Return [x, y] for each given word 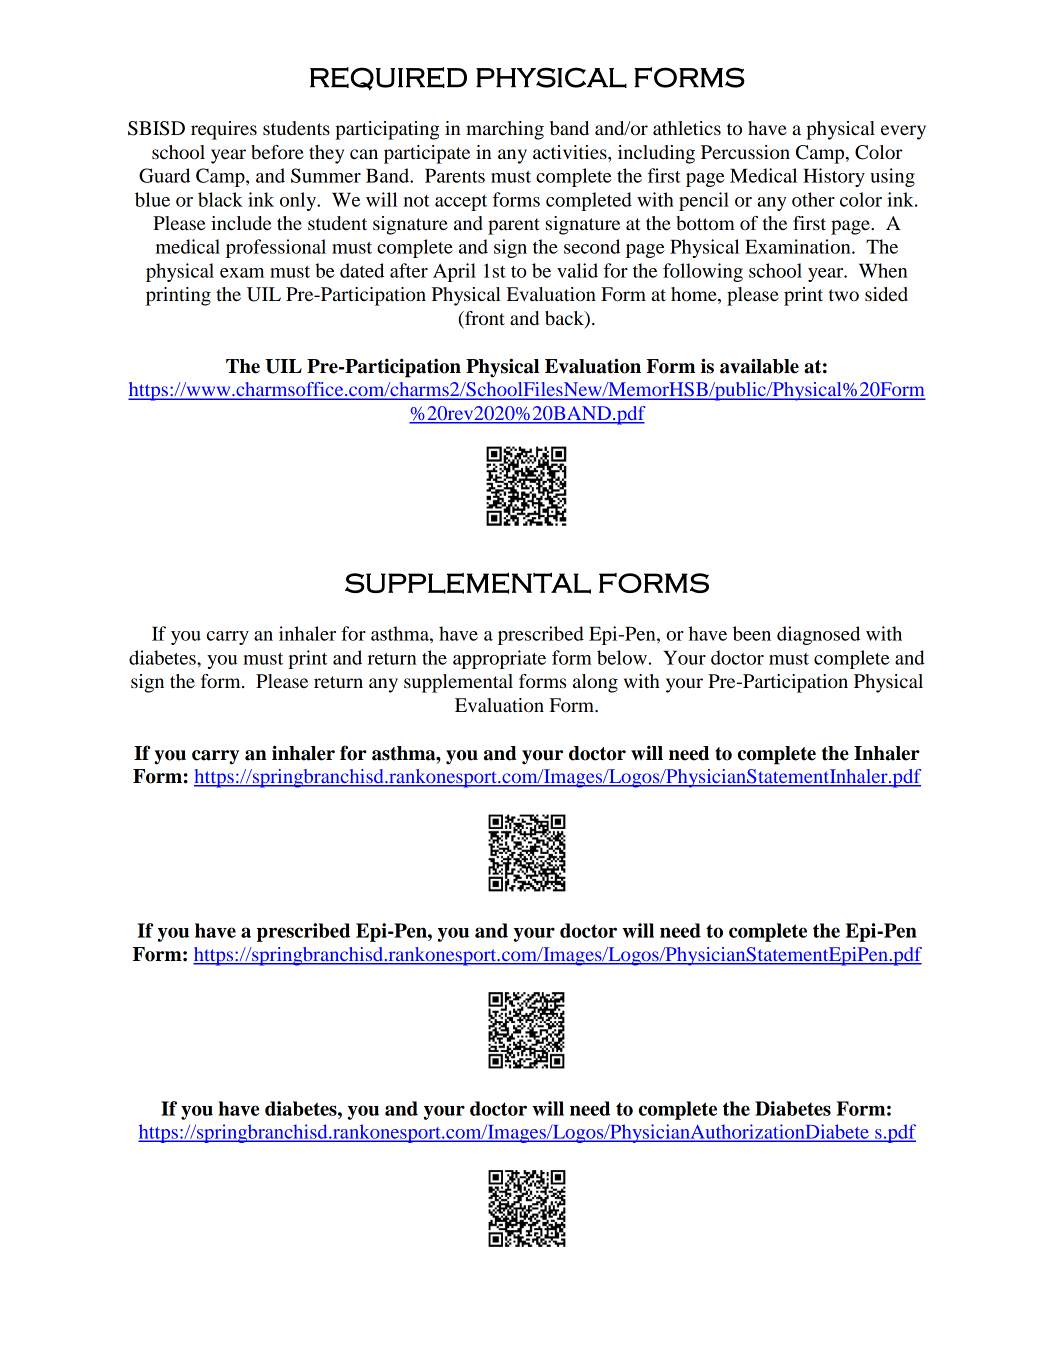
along [595, 683]
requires [224, 130]
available [759, 366]
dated [362, 270]
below [623, 657]
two [844, 295]
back [565, 319]
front [484, 319]
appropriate [499, 659]
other [813, 199]
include [241, 223]
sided [886, 294]
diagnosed [818, 635]
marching [505, 130]
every [903, 132]
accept [461, 203]
